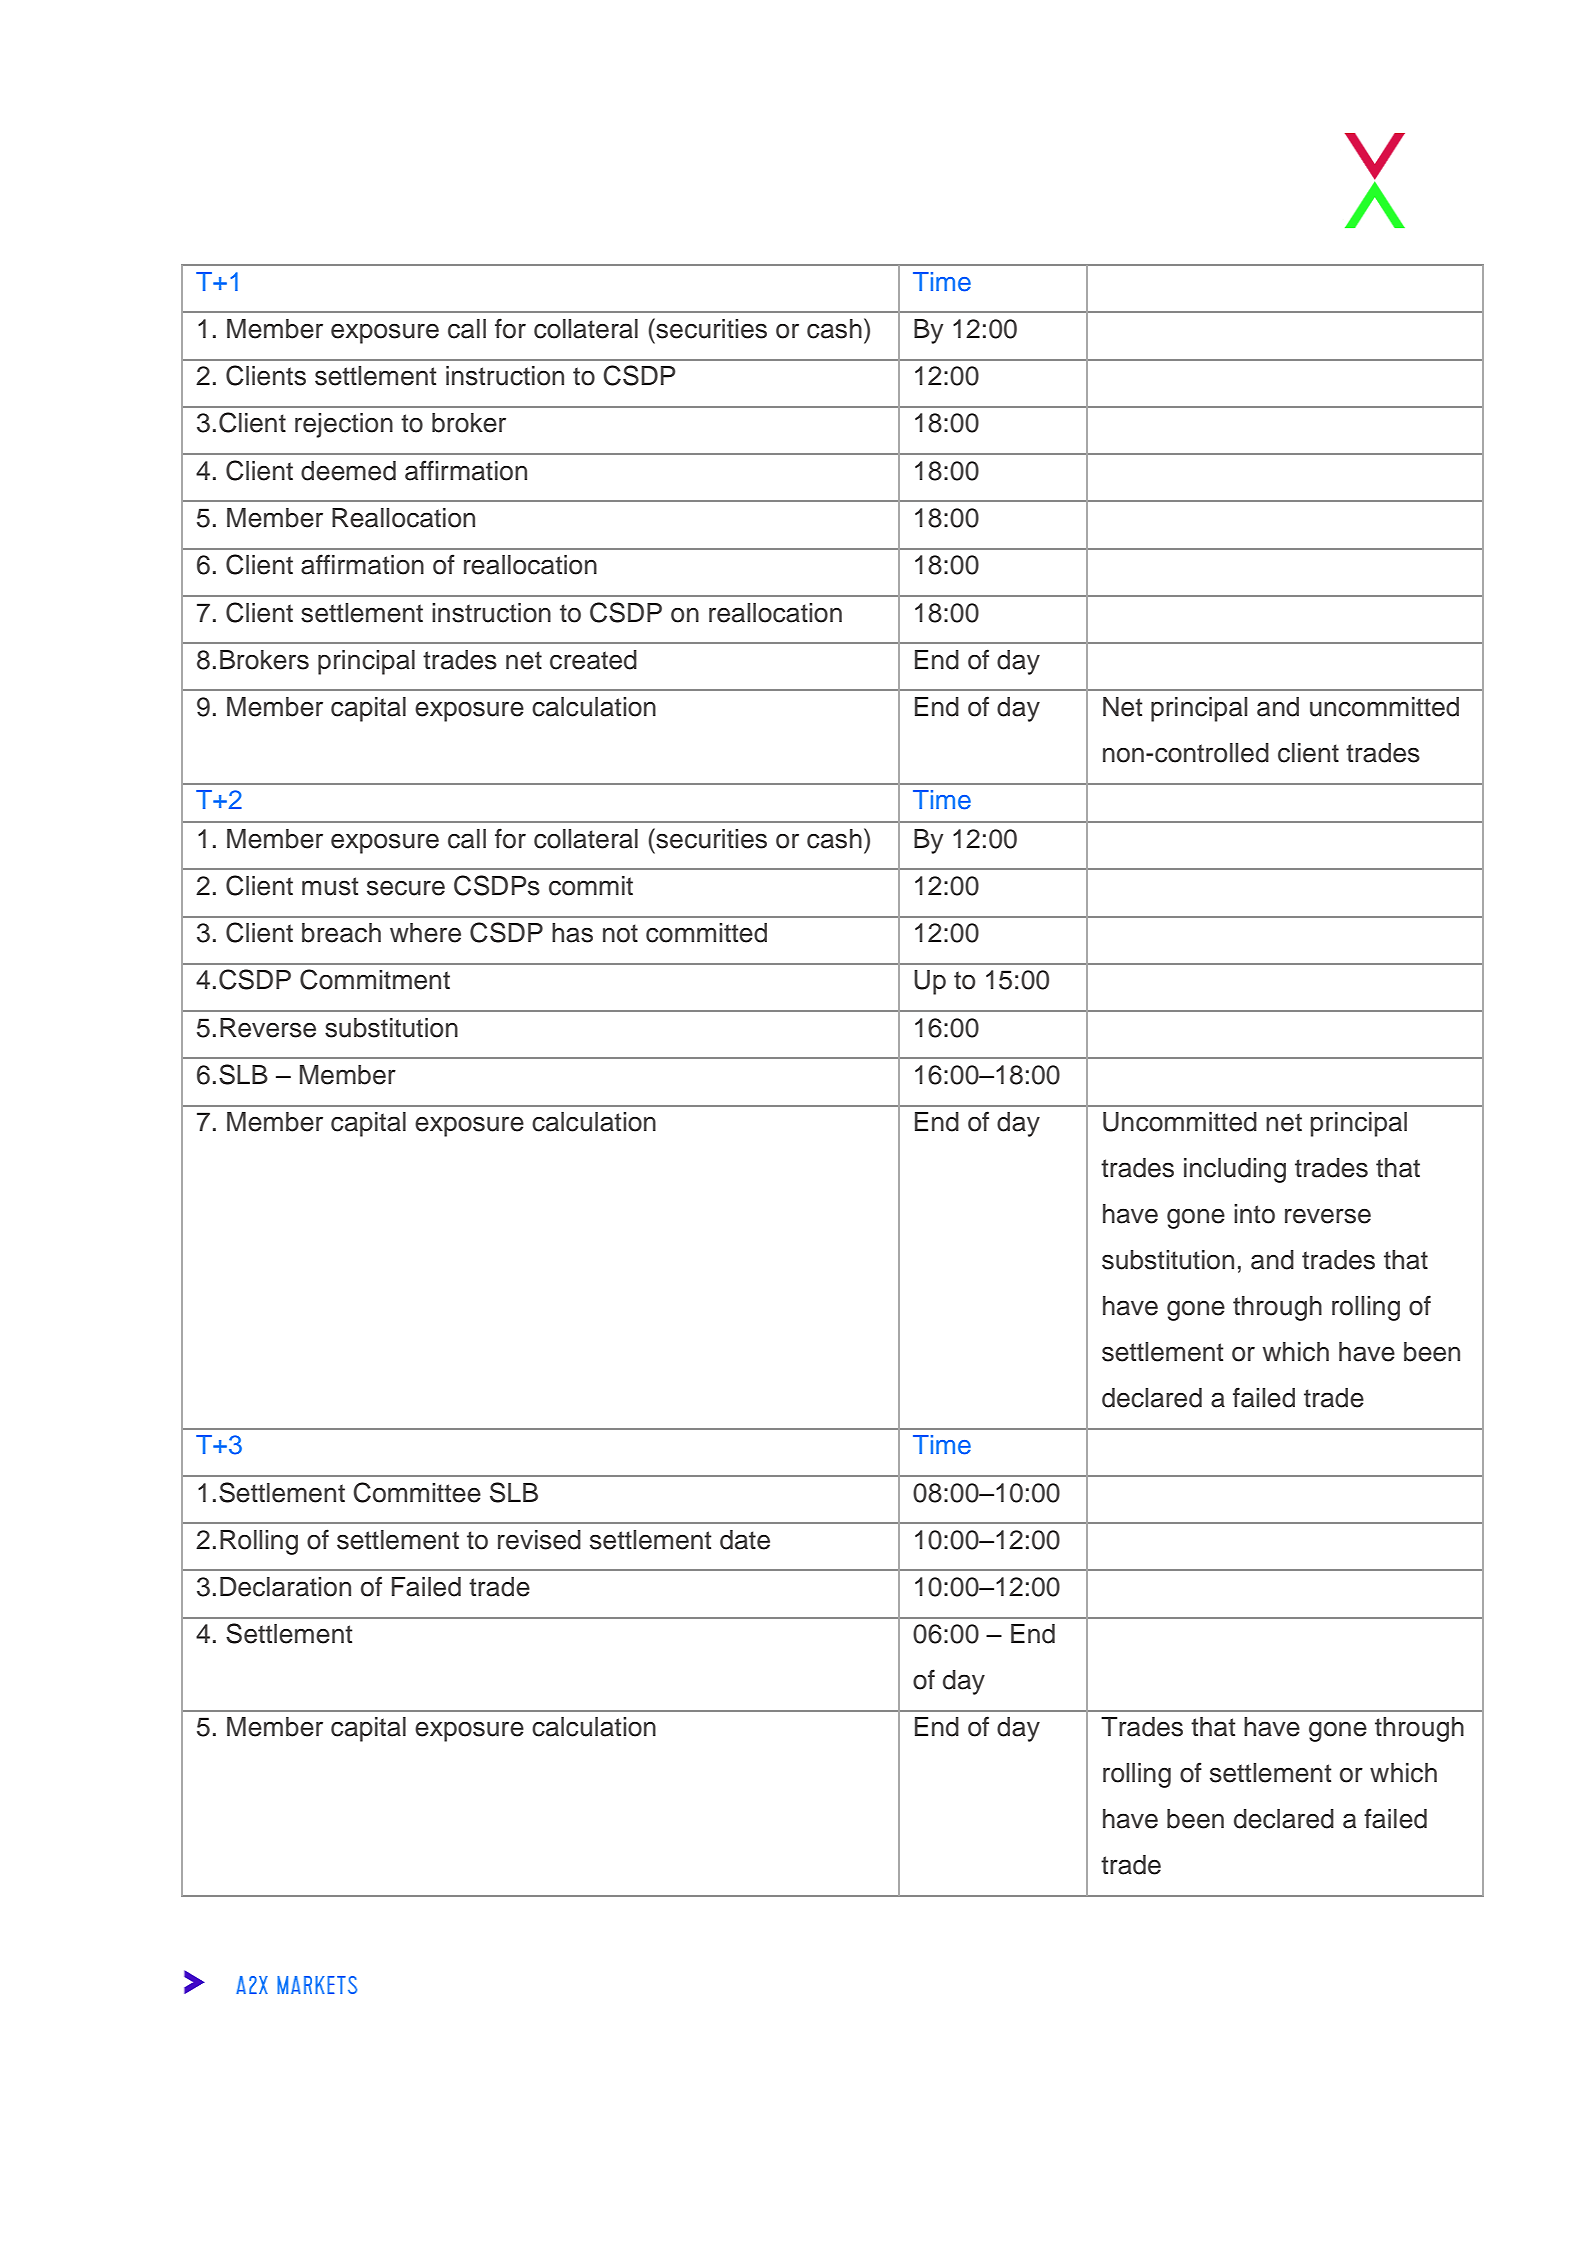 The image size is (1585, 2242). I want to click on rejection, so click(344, 425).
